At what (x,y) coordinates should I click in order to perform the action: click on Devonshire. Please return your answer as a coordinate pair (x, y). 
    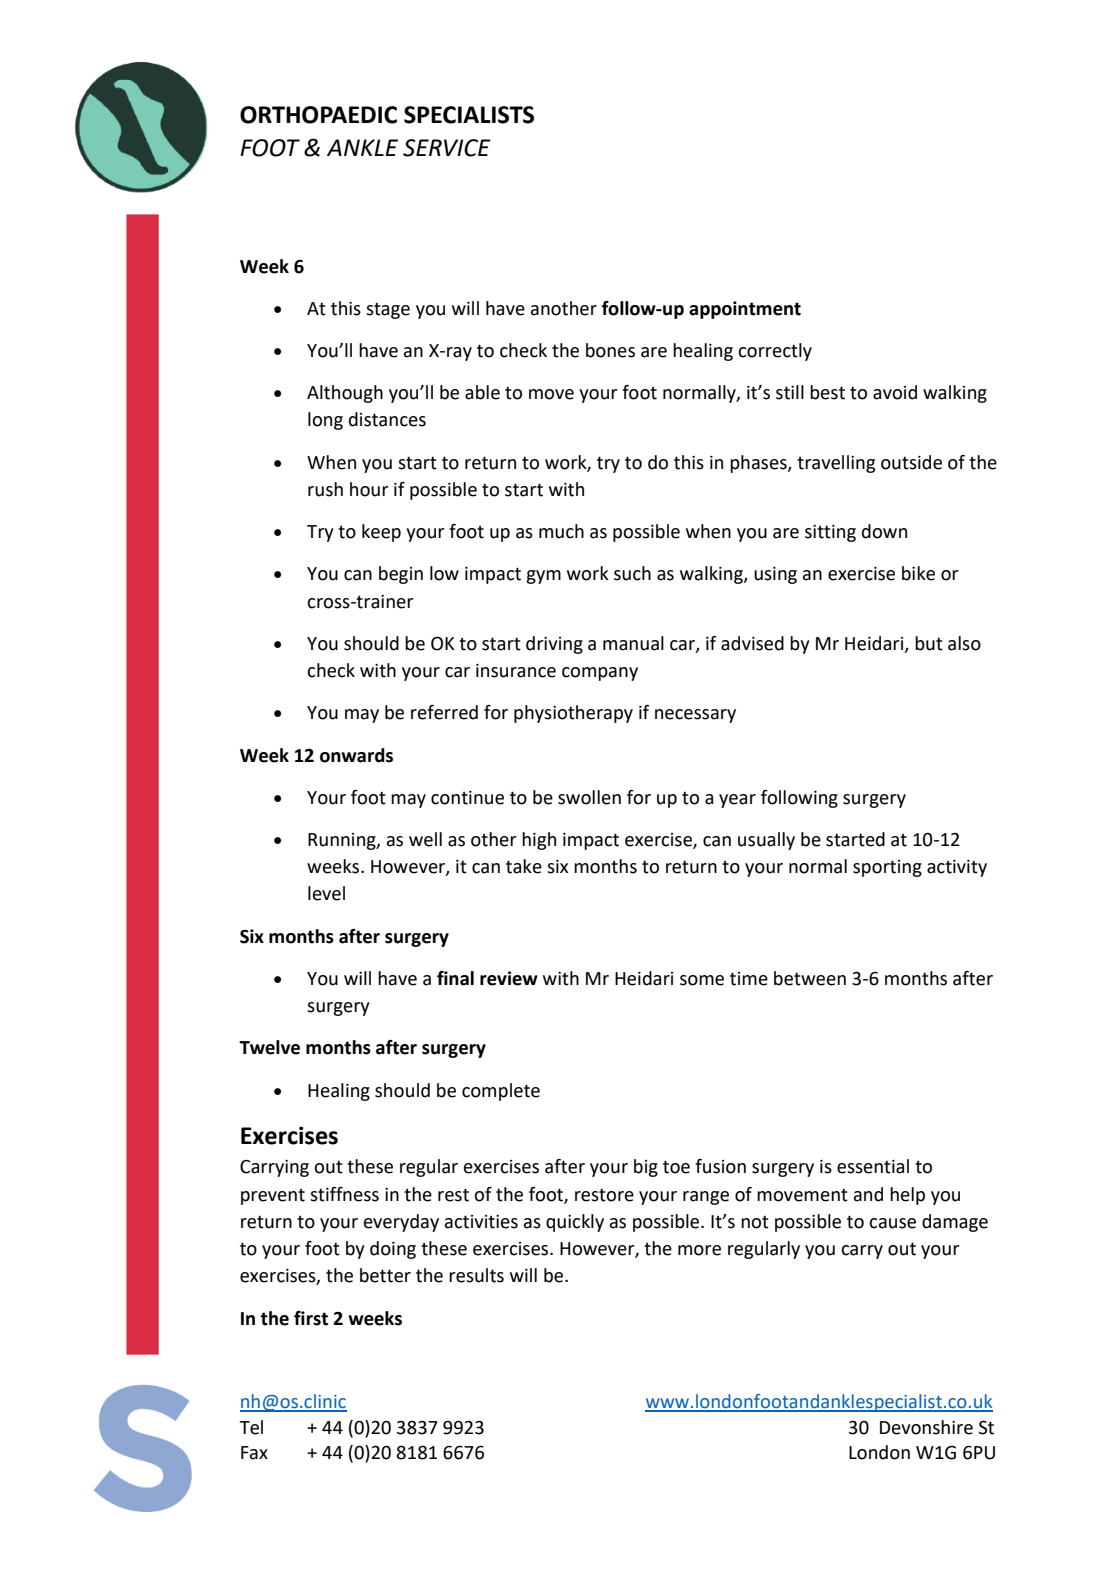
    Looking at the image, I should click on (926, 1427).
